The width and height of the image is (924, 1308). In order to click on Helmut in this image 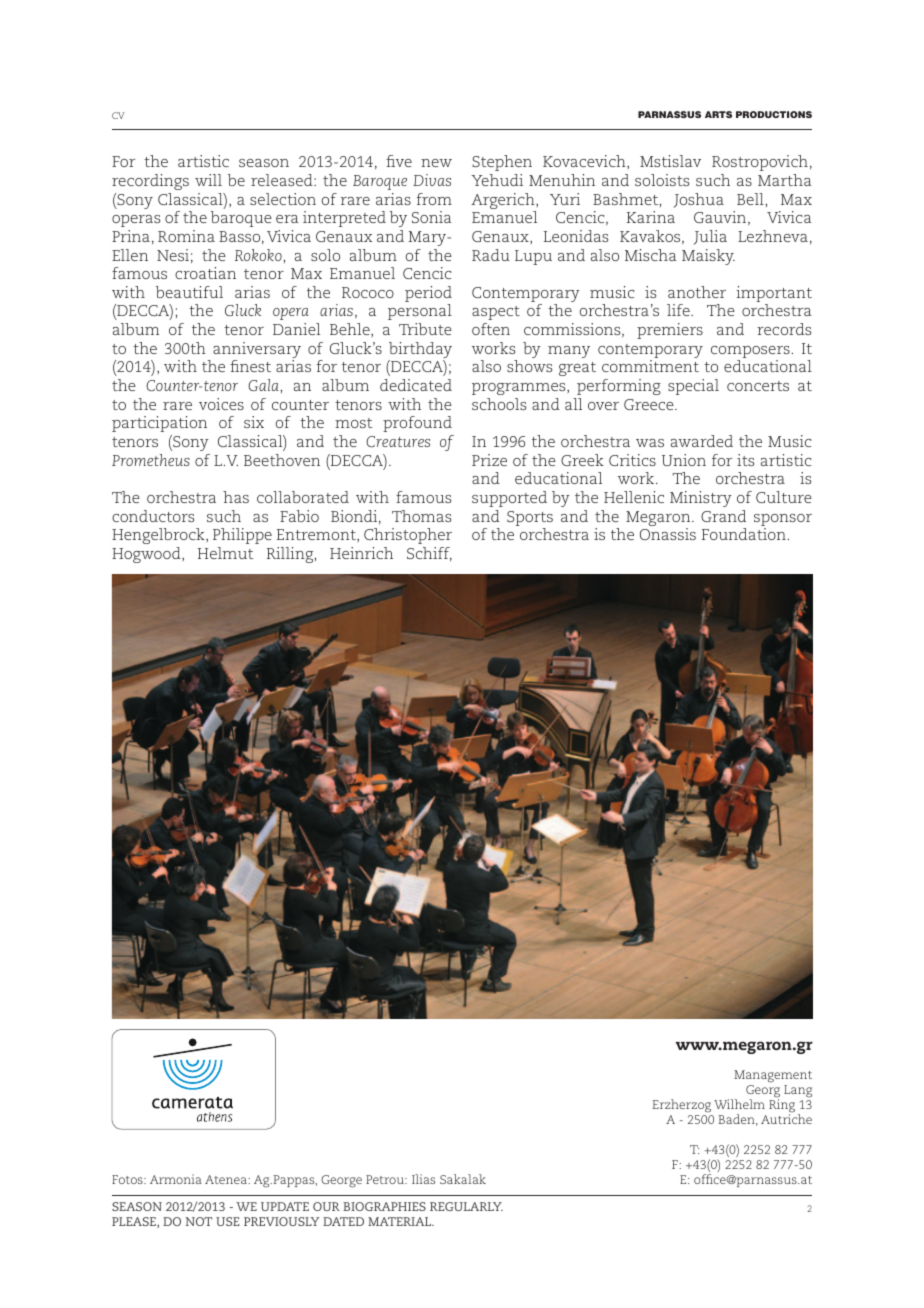, I will do `click(226, 553)`.
